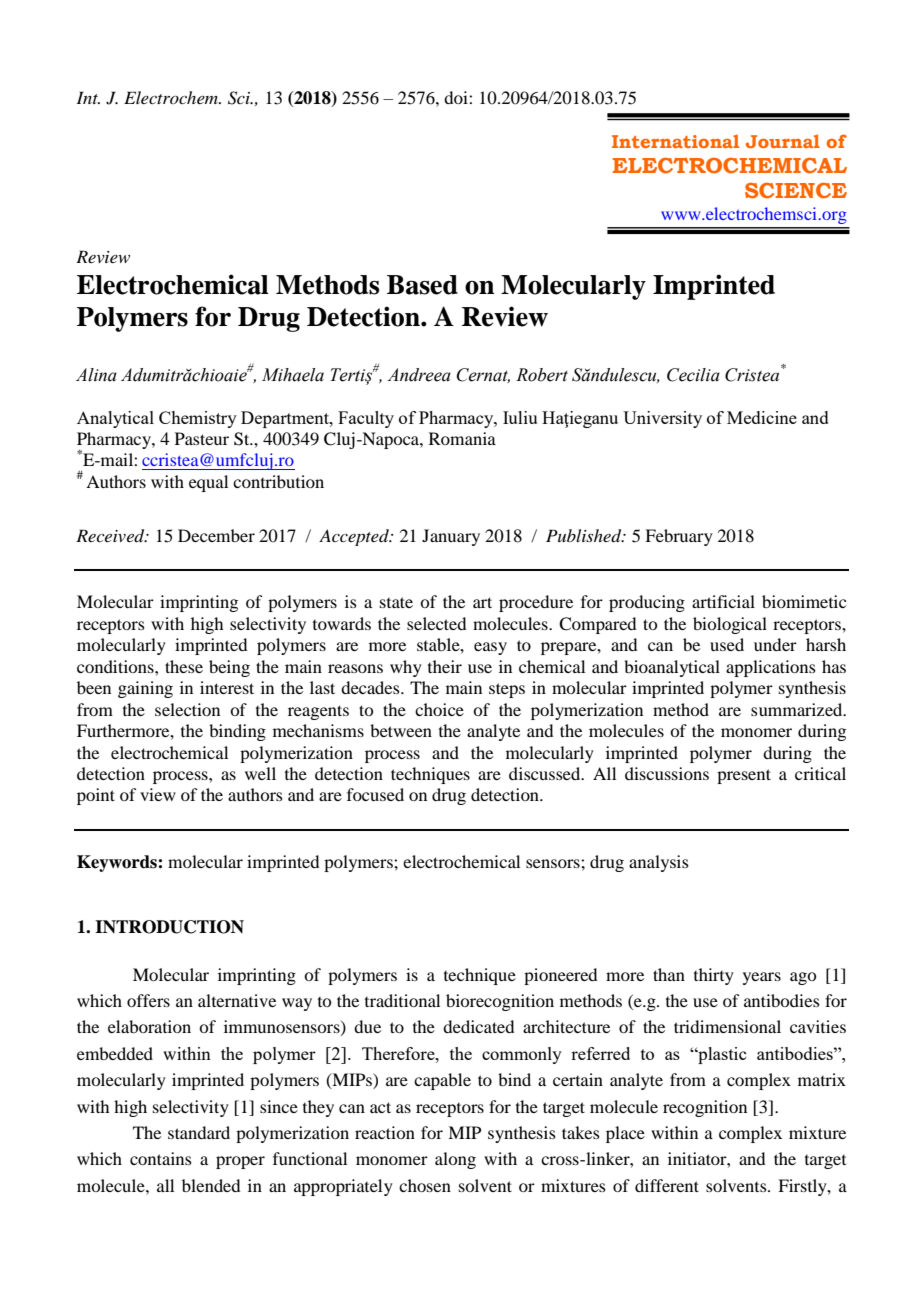  What do you see at coordinates (675, 141) in the page?
I see `International` at bounding box center [675, 141].
